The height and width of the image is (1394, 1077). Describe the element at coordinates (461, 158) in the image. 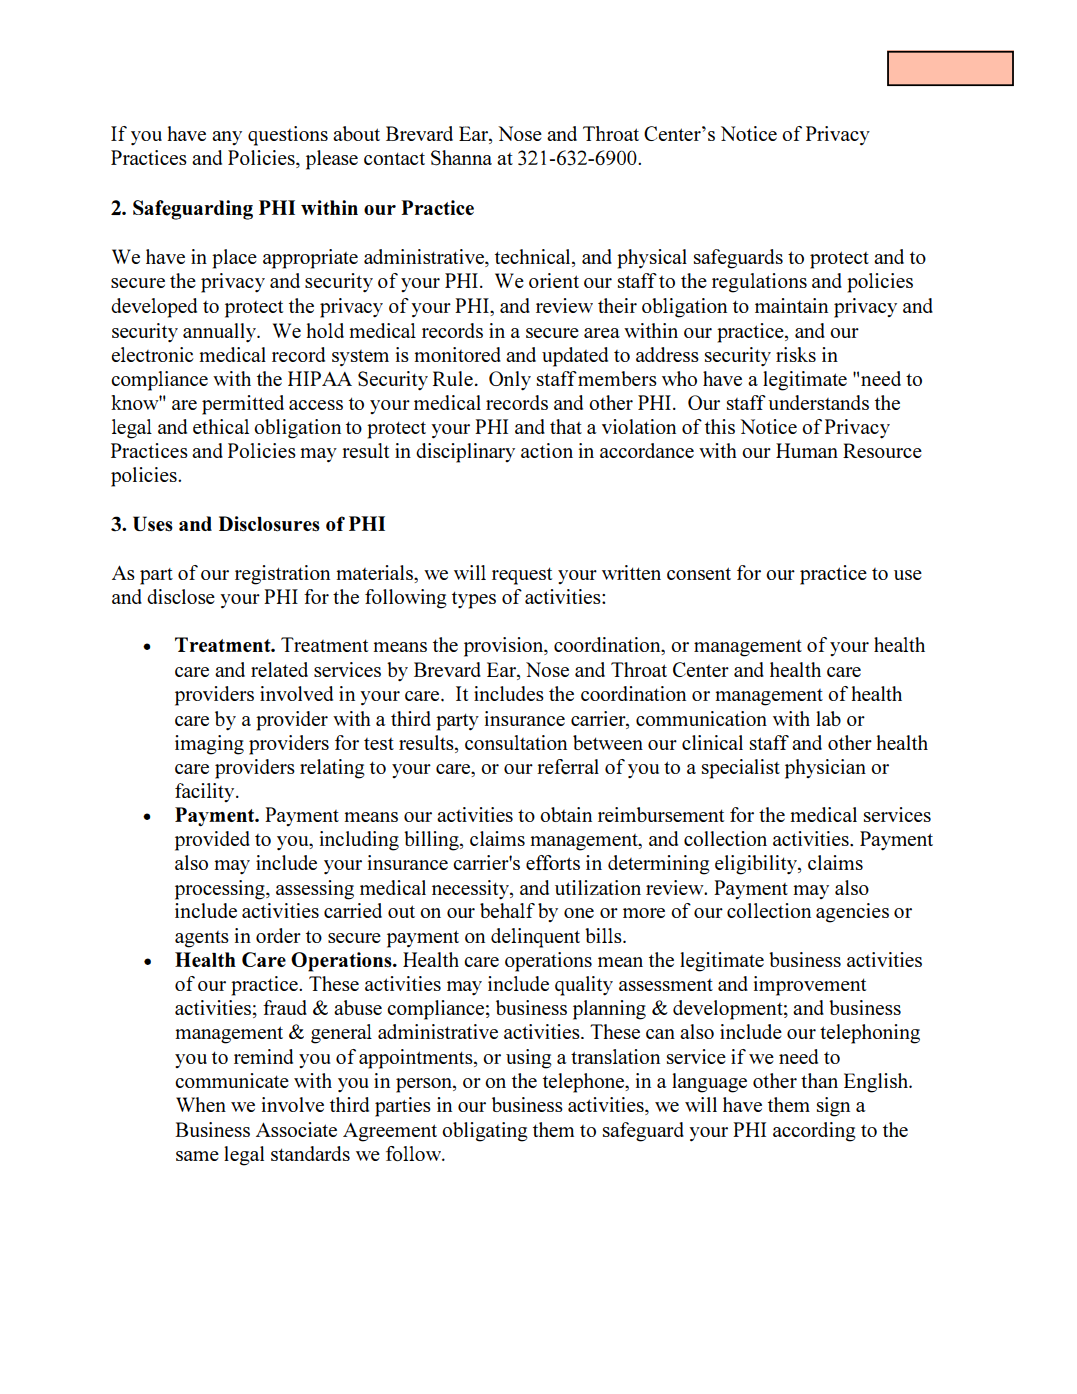

I see `Shanna` at that location.
